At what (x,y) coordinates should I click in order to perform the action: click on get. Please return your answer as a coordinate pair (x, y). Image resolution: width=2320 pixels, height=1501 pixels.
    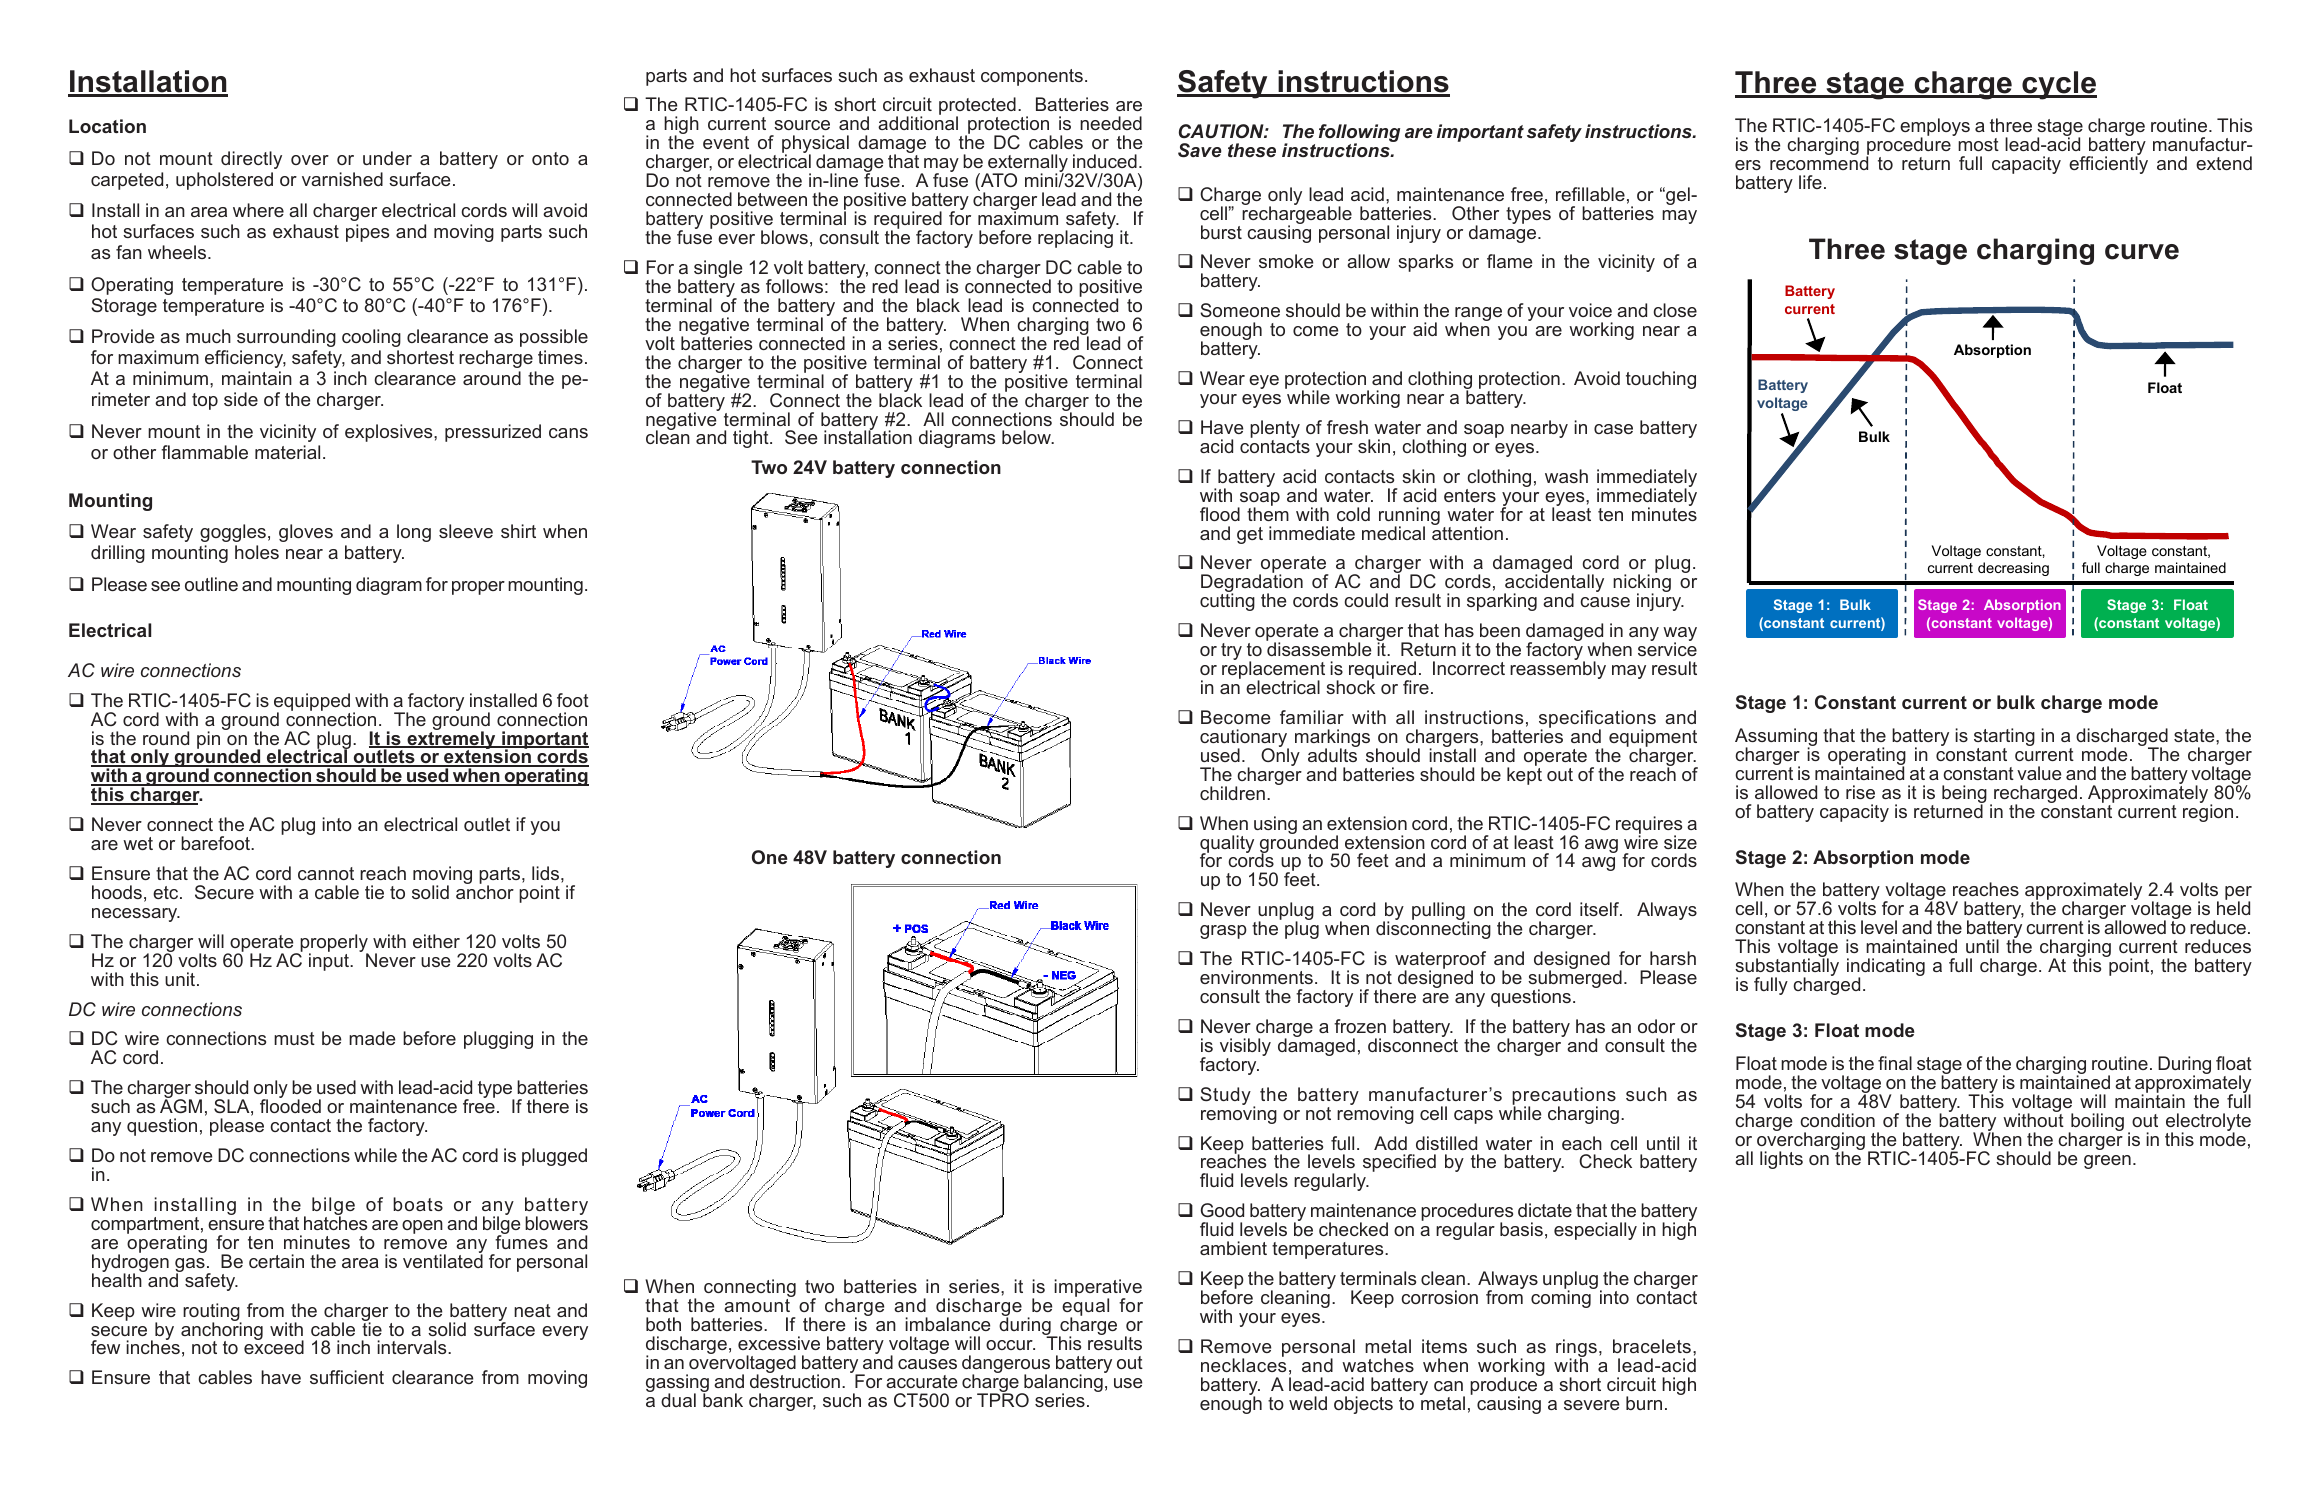
    Looking at the image, I should click on (1250, 535).
